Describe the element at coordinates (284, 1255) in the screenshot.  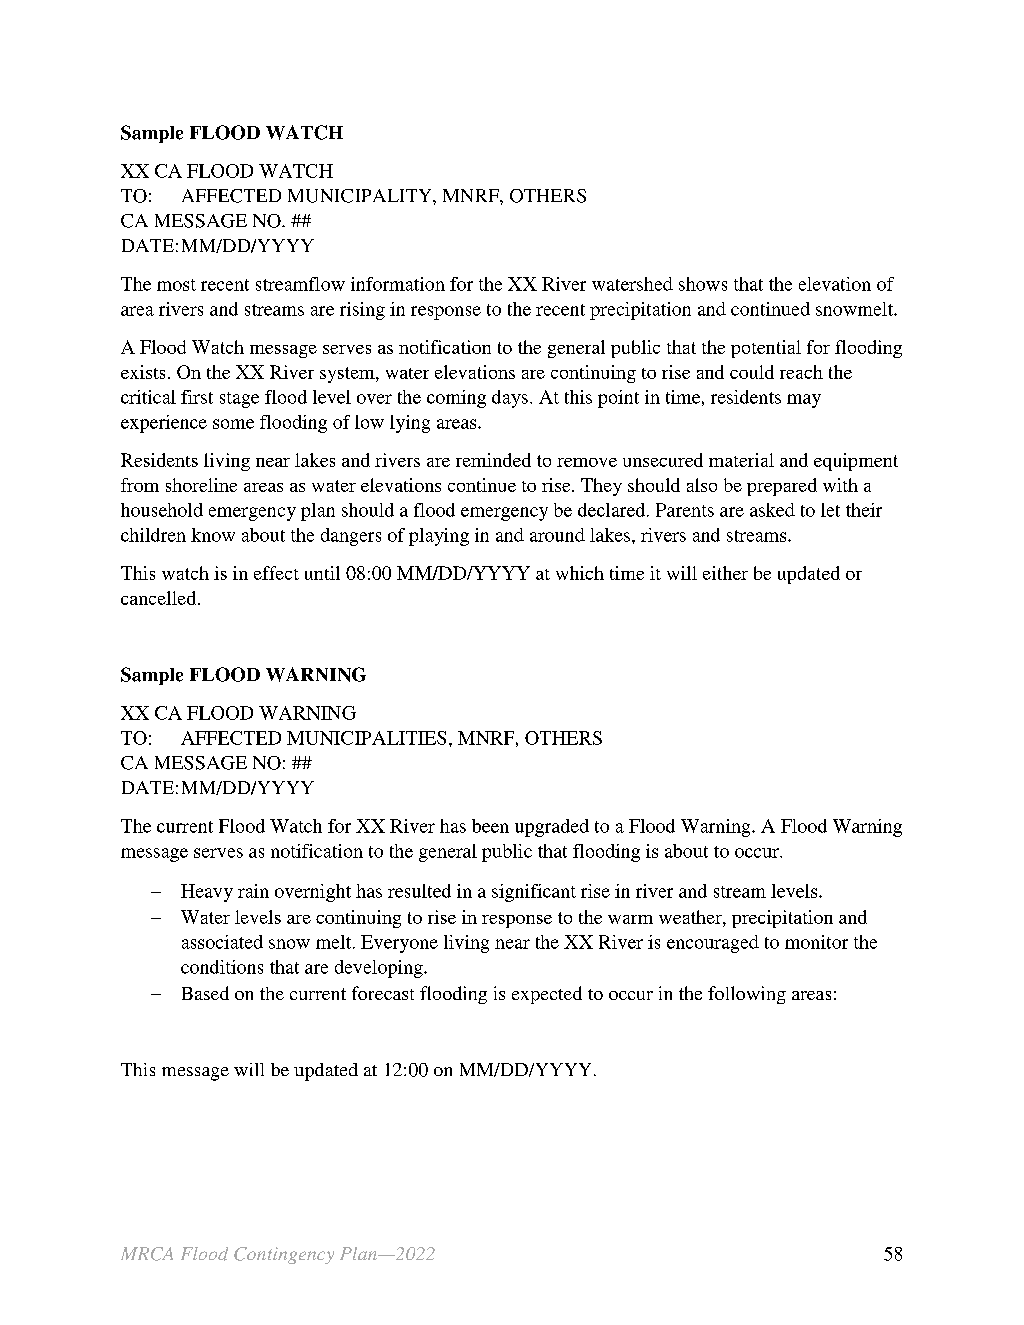
I see `Contingency` at that location.
